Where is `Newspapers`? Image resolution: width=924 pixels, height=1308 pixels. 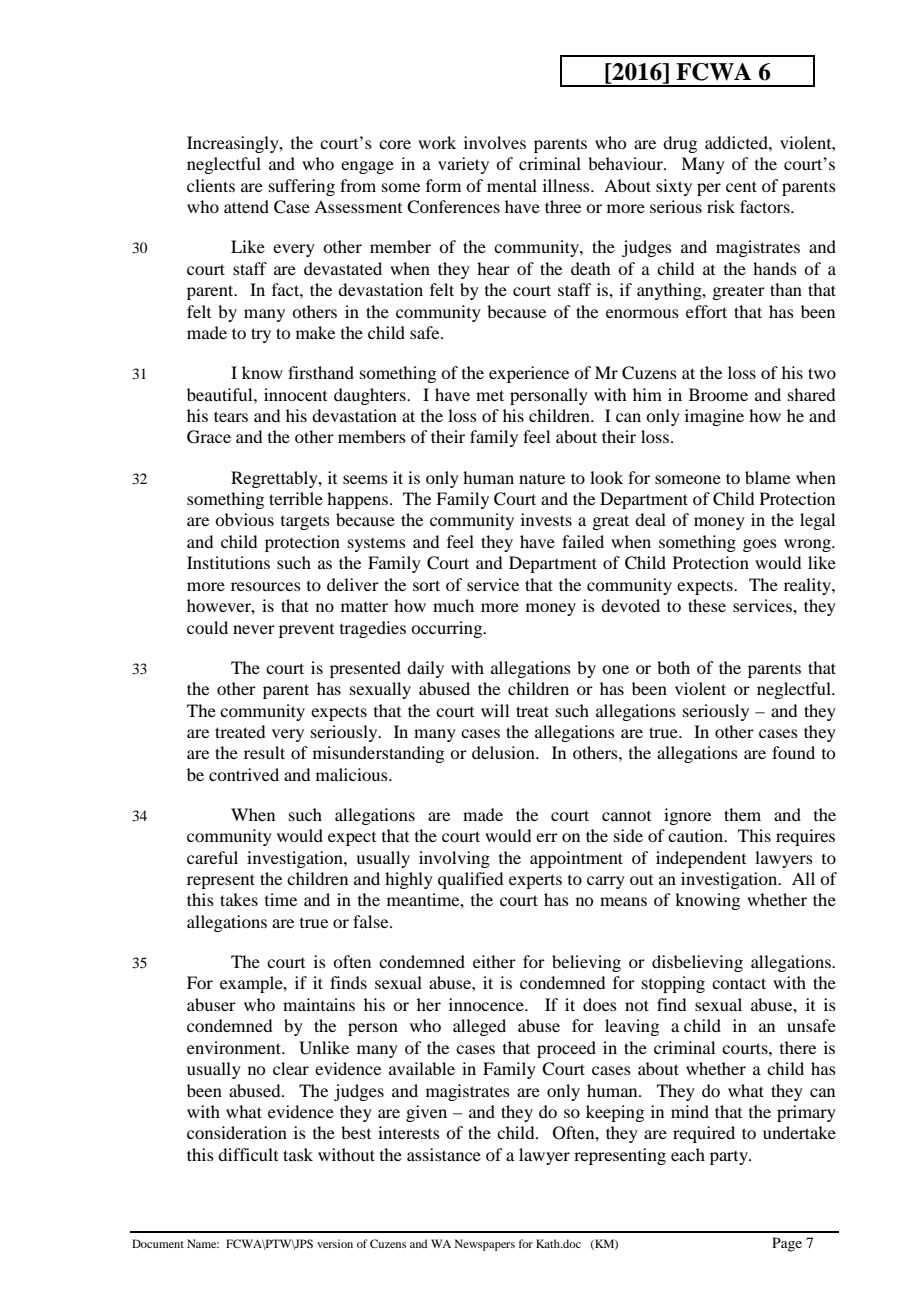
Newspapers is located at coordinates (485, 1245).
